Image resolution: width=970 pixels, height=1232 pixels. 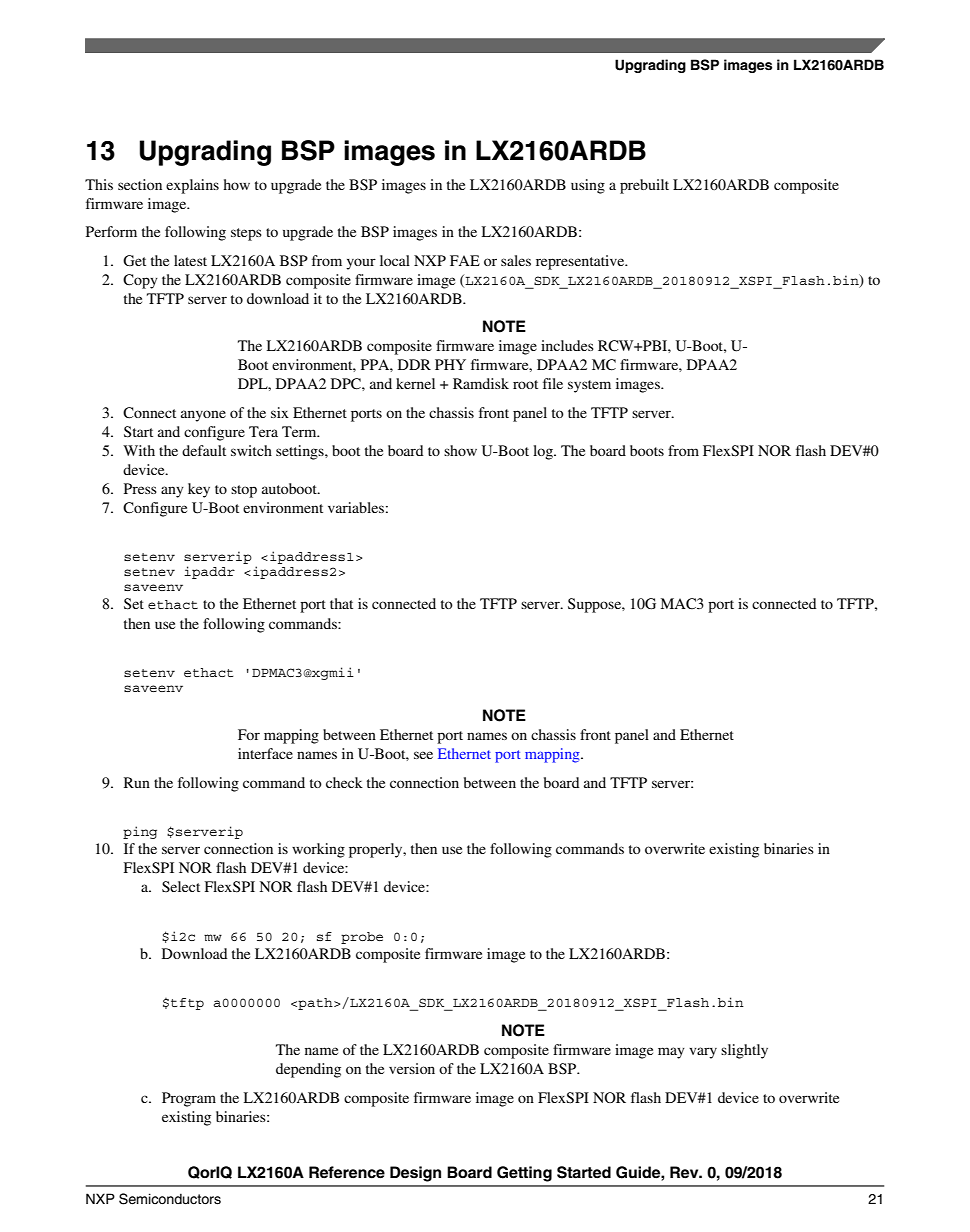 I want to click on prebuilt, so click(x=644, y=186).
